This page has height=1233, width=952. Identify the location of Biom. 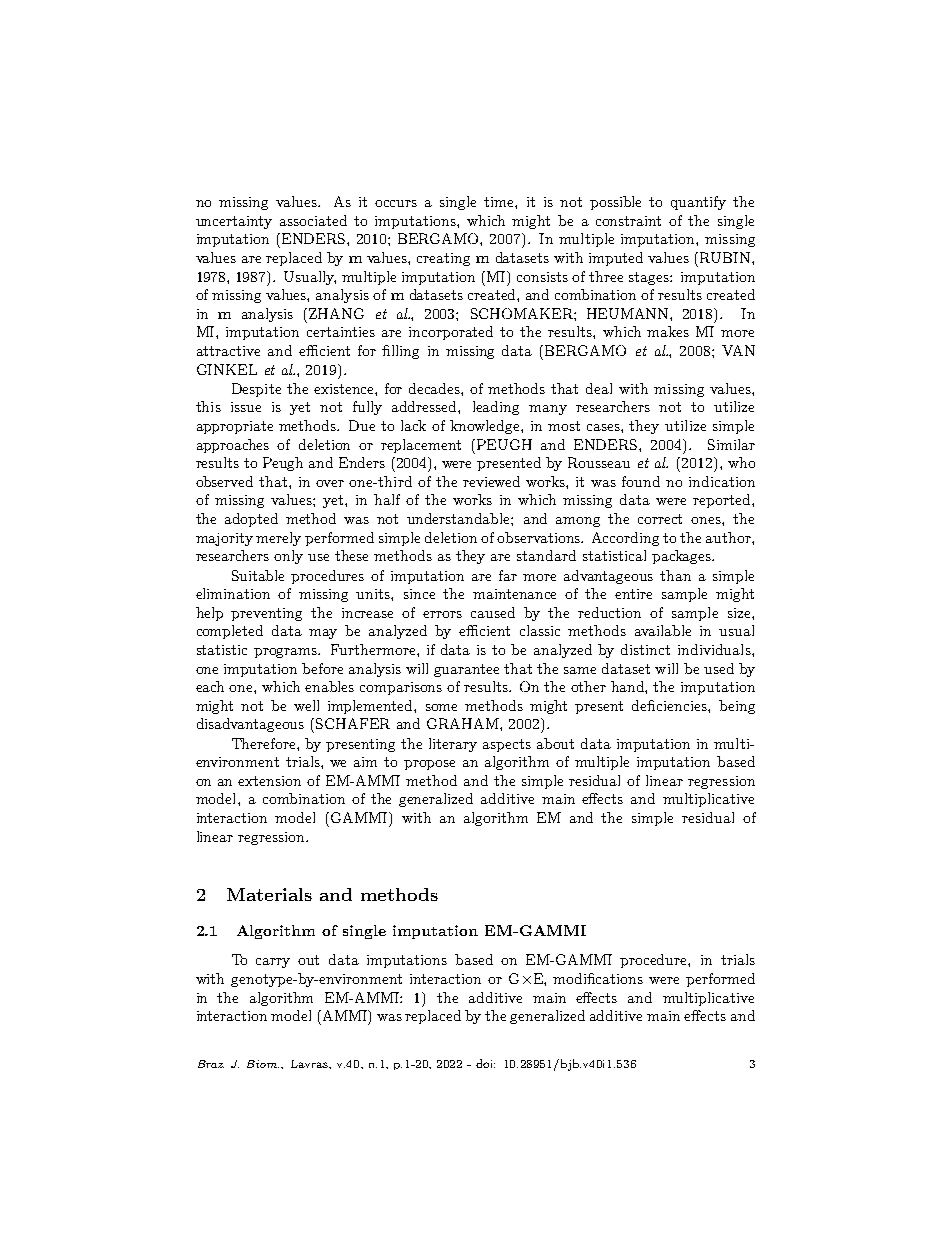
(263, 1064).
